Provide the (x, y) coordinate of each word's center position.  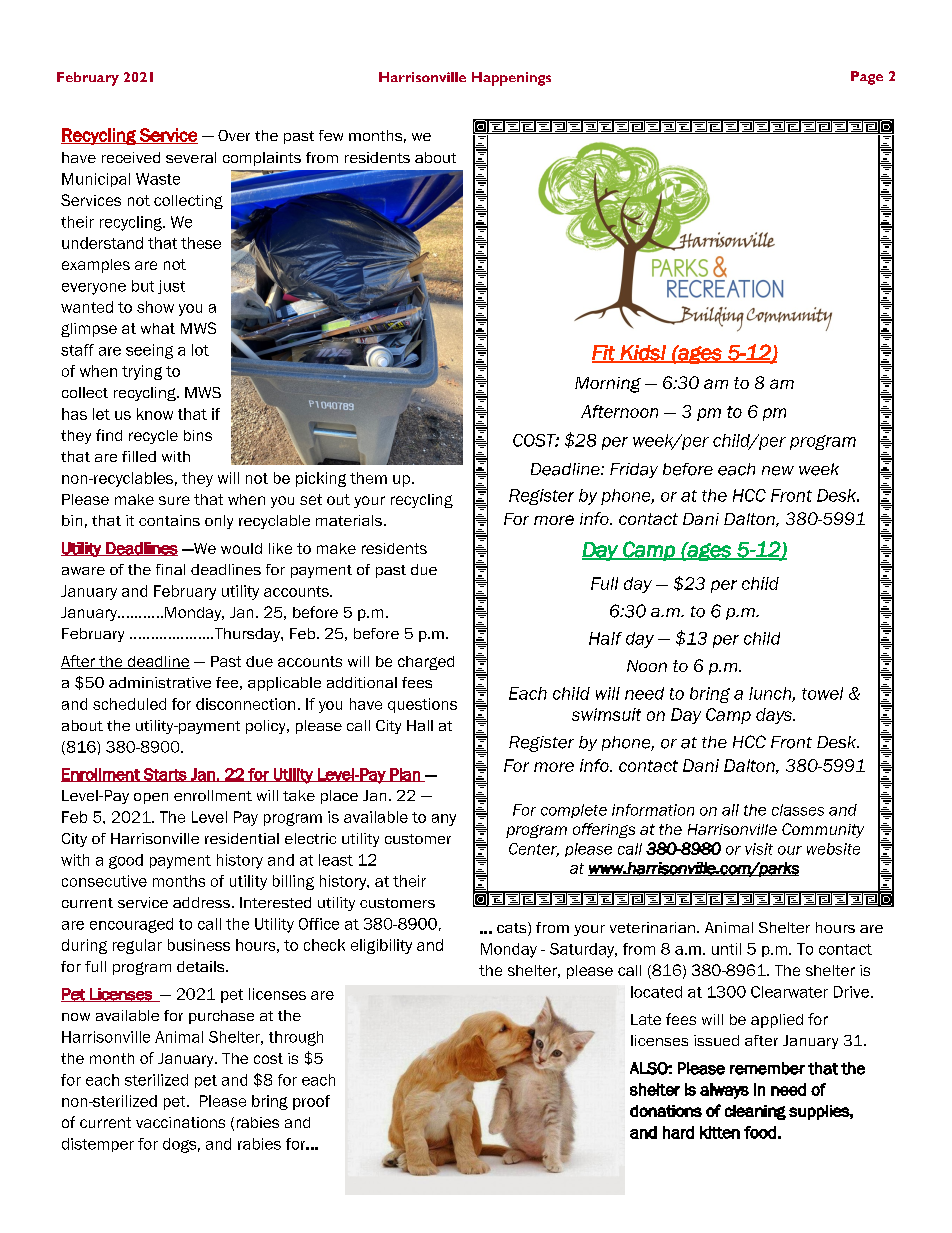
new (778, 471)
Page (867, 78)
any (444, 820)
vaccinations (180, 1122)
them (368, 478)
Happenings (511, 79)
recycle (153, 437)
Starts (165, 775)
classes (798, 810)
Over (234, 135)
